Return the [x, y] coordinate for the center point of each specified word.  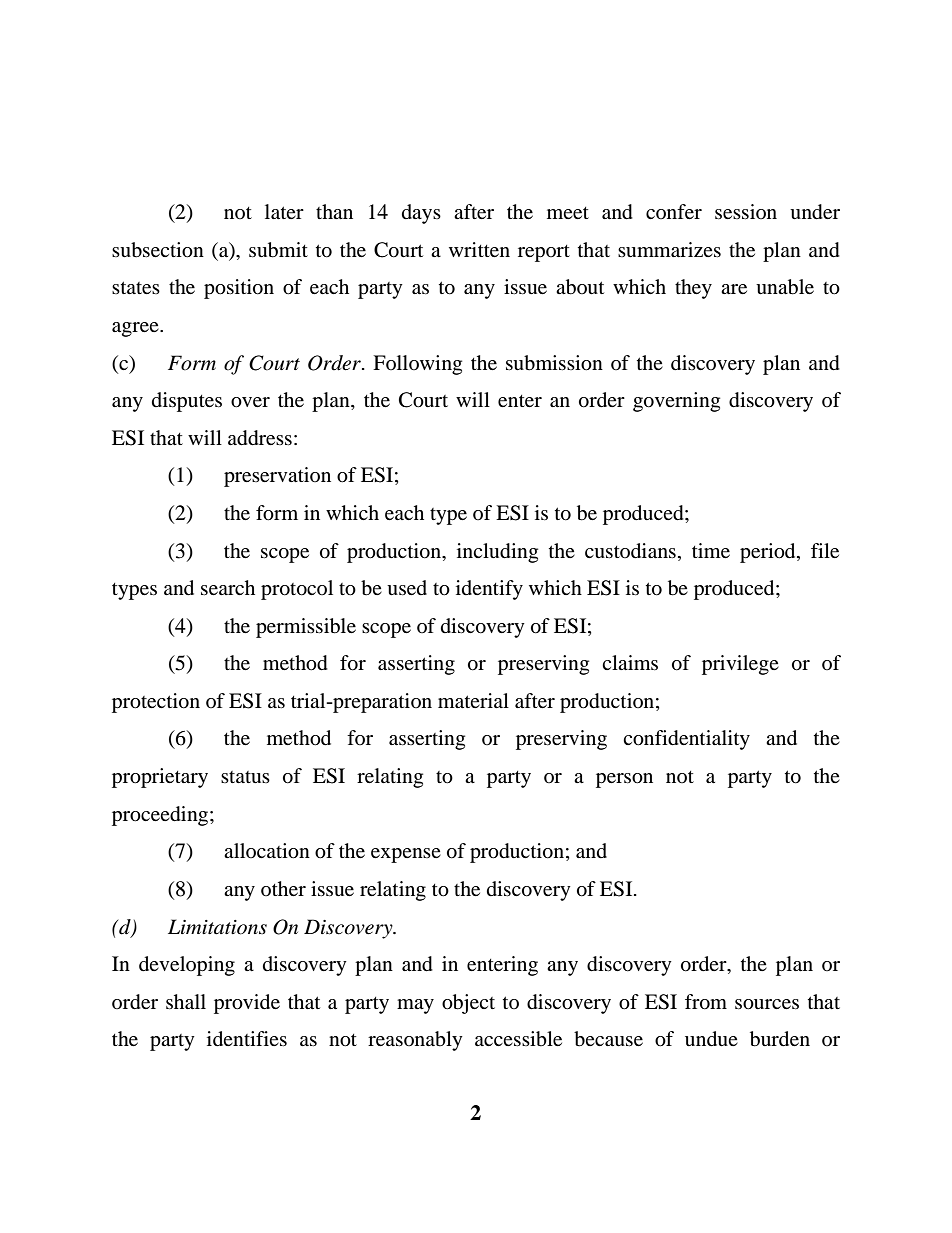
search [228, 587]
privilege [740, 665]
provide [247, 1004]
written [479, 249]
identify [489, 590]
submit [278, 250]
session [746, 211]
